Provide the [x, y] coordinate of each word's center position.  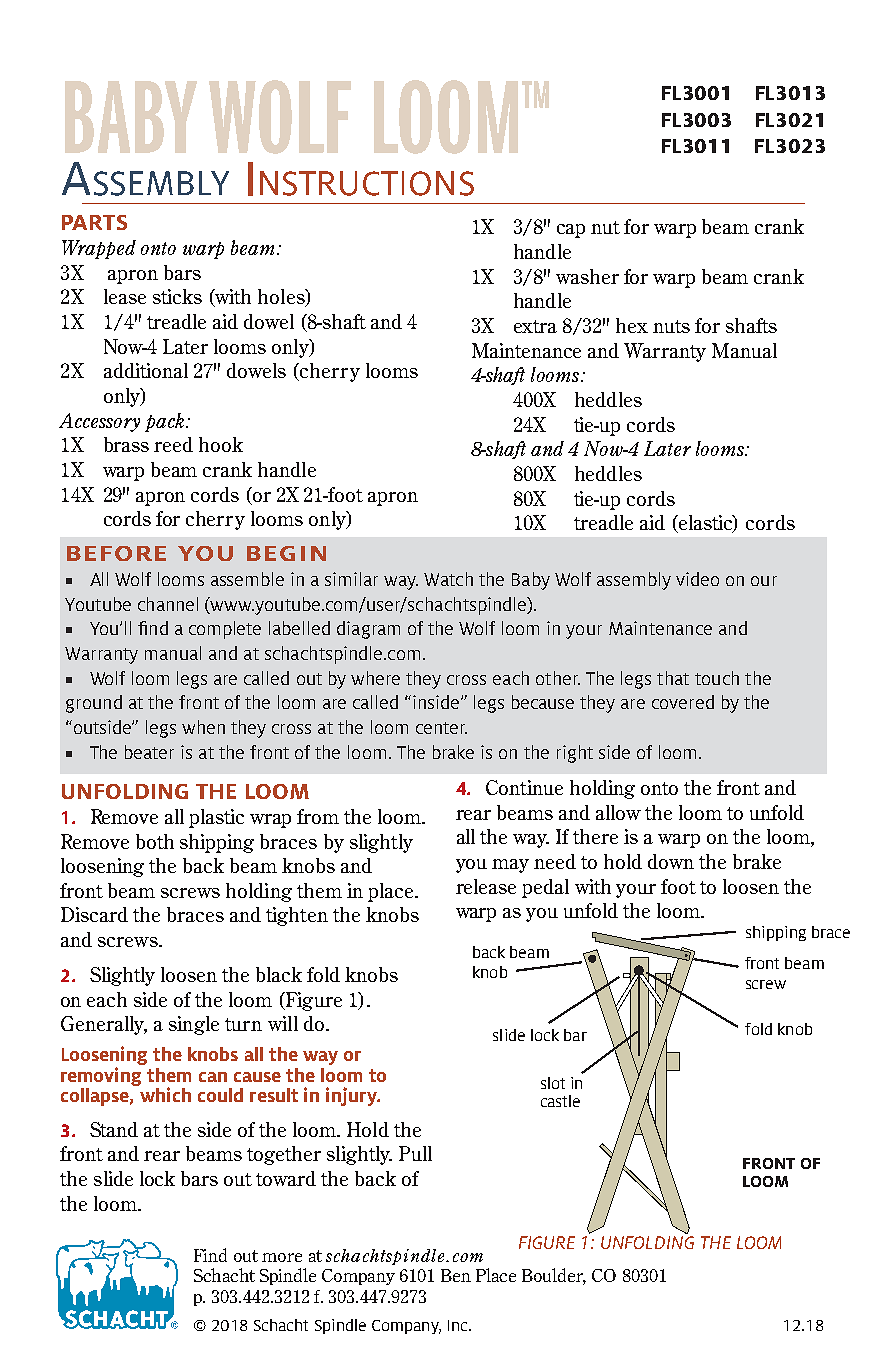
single [194, 1025]
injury [352, 1096]
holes [282, 298]
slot [553, 1083]
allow [618, 812]
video [697, 579]
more [282, 1257]
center [441, 728]
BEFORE [116, 553]
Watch [448, 579]
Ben [456, 1275]
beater [149, 752]
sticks [177, 296]
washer [587, 276]
